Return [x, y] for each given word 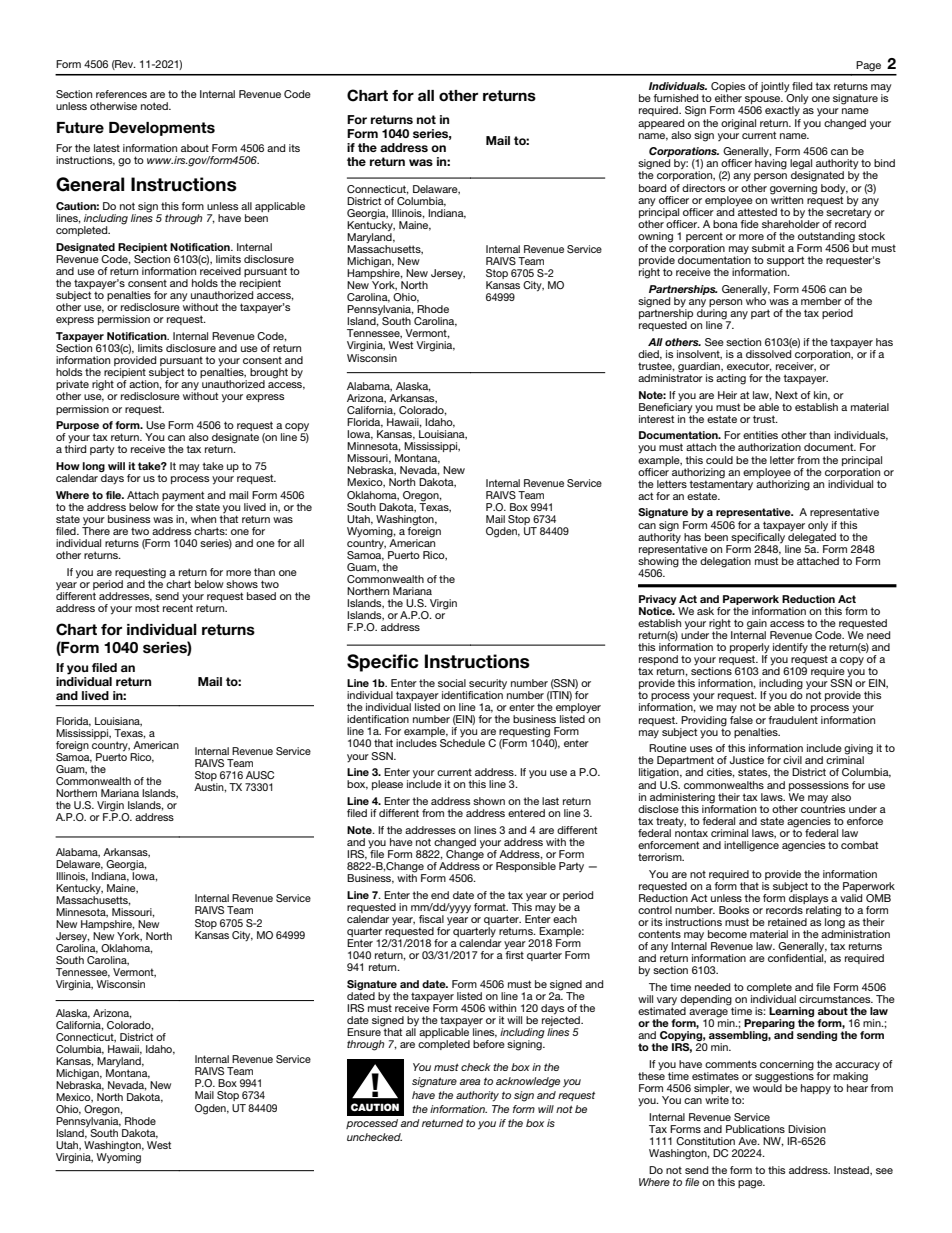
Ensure [365, 1031]
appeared [661, 124]
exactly [782, 111]
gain [757, 625]
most [147, 608]
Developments [162, 129]
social [452, 683]
